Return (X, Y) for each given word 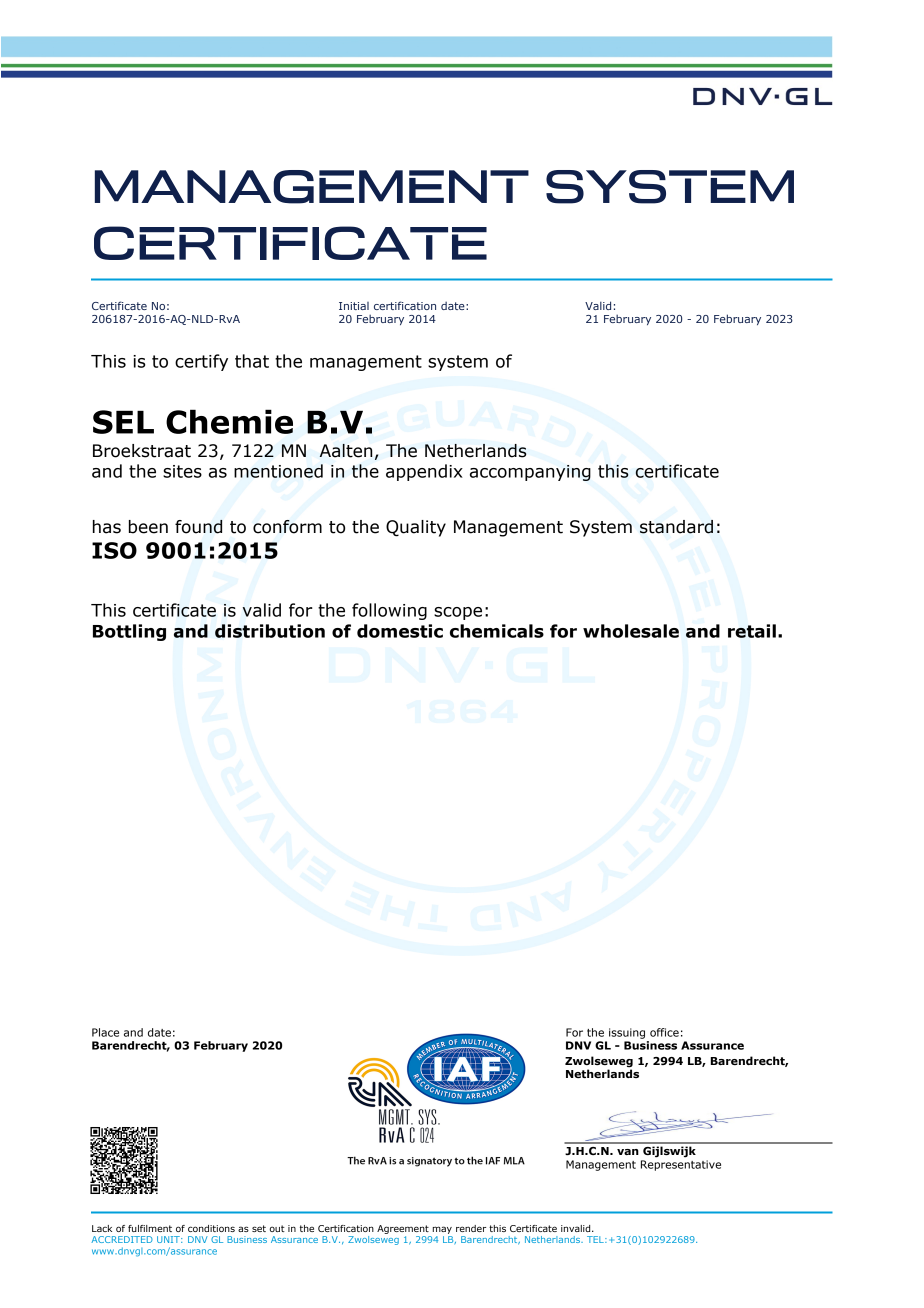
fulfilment (150, 1228)
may (442, 1230)
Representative (681, 1165)
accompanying (530, 473)
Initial (354, 306)
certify (201, 362)
